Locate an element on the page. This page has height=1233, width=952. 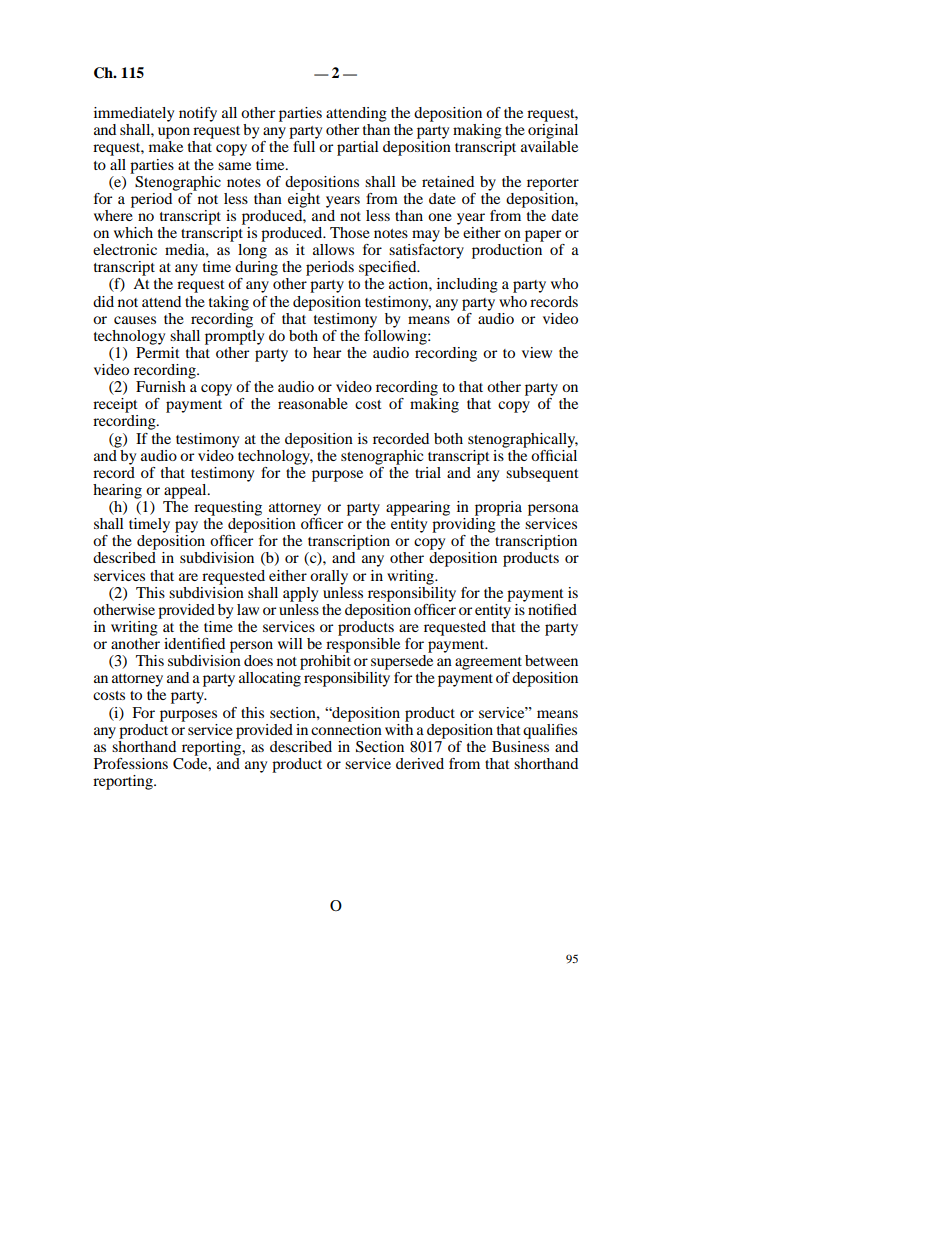
Furnish is located at coordinates (161, 386).
